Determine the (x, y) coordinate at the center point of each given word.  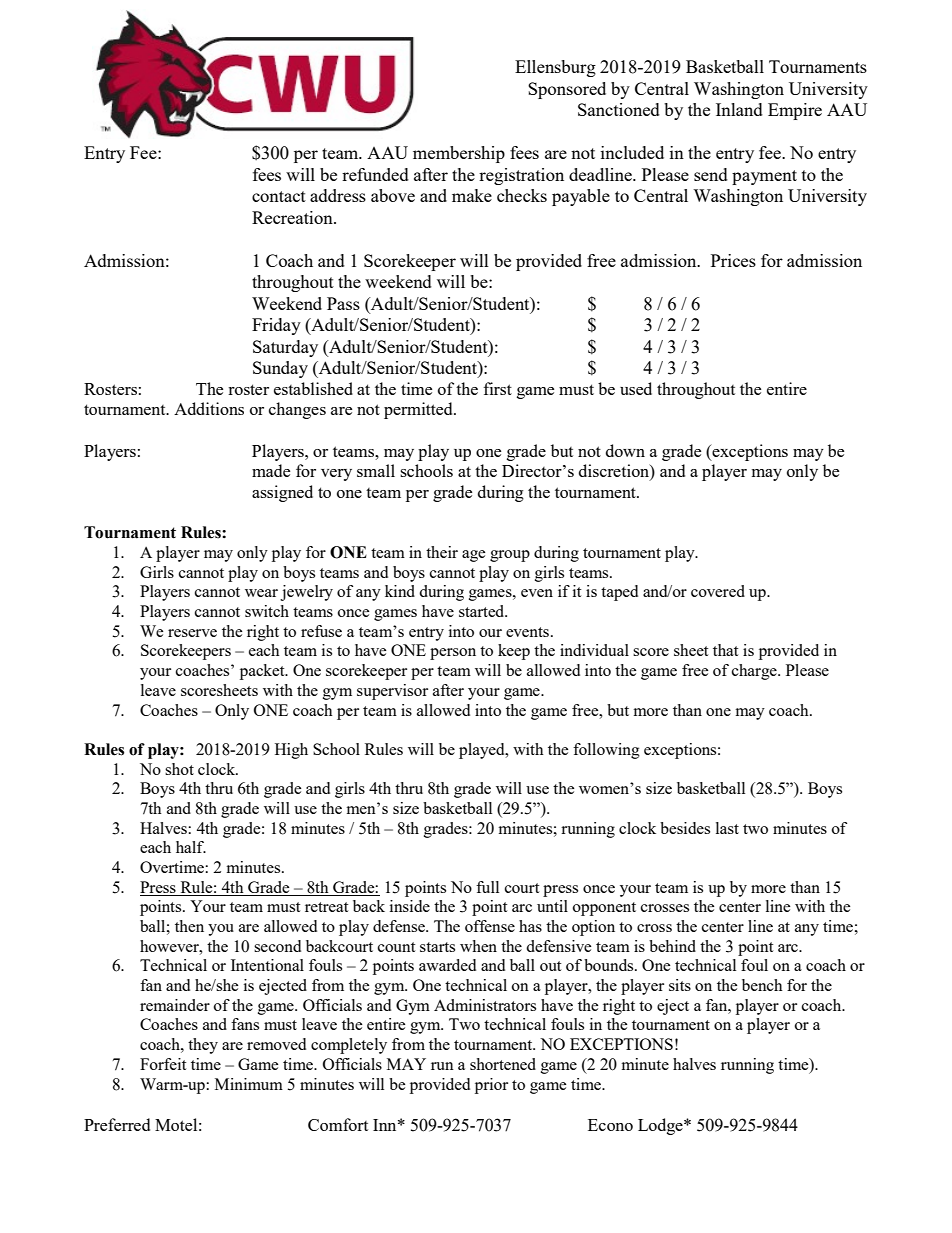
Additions (209, 408)
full (487, 887)
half (191, 847)
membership (459, 154)
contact (279, 196)
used (636, 388)
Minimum (249, 1084)
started (483, 611)
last (727, 828)
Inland (739, 109)
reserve (192, 633)
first (497, 388)
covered (718, 591)
